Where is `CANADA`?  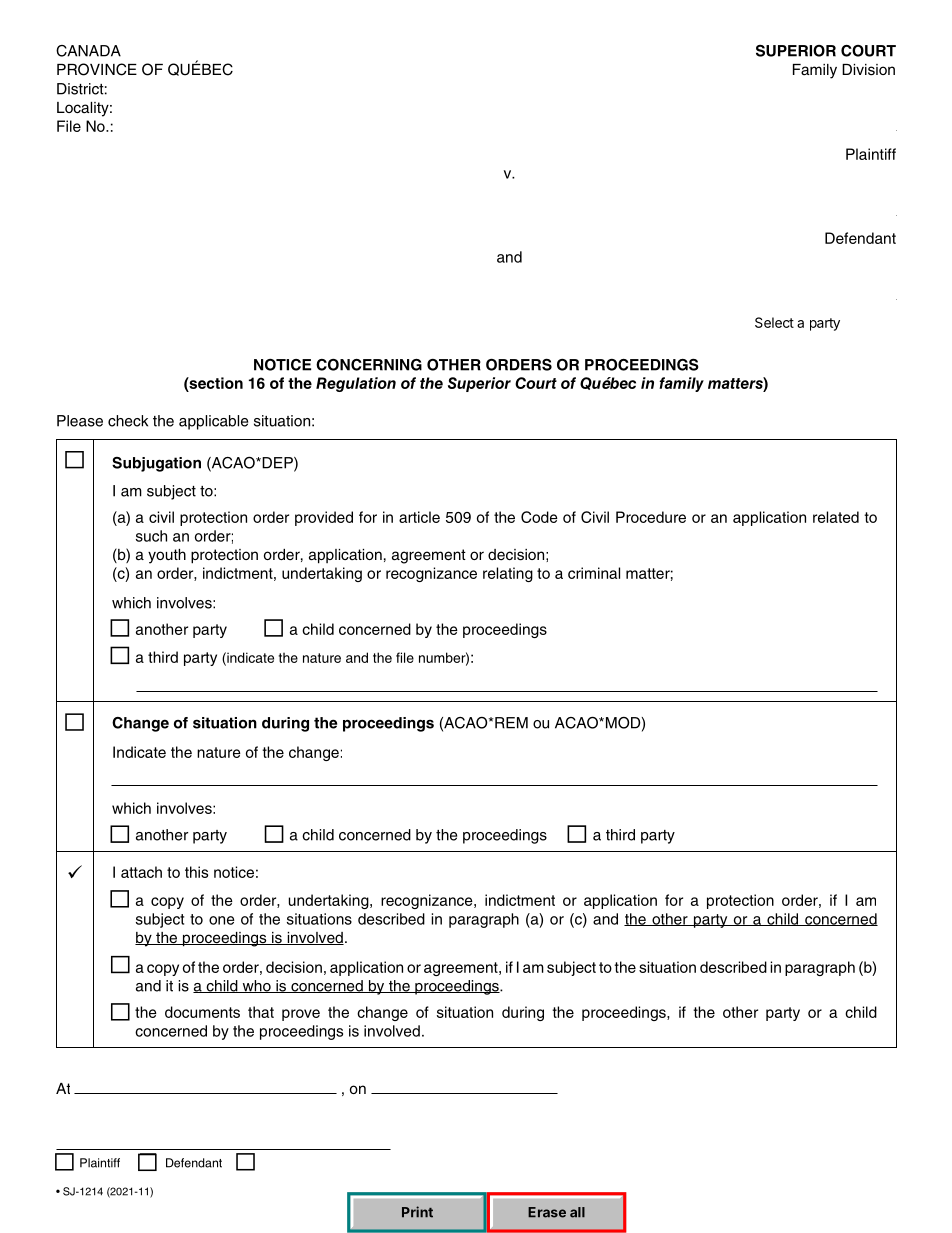
CANADA is located at coordinates (88, 51).
